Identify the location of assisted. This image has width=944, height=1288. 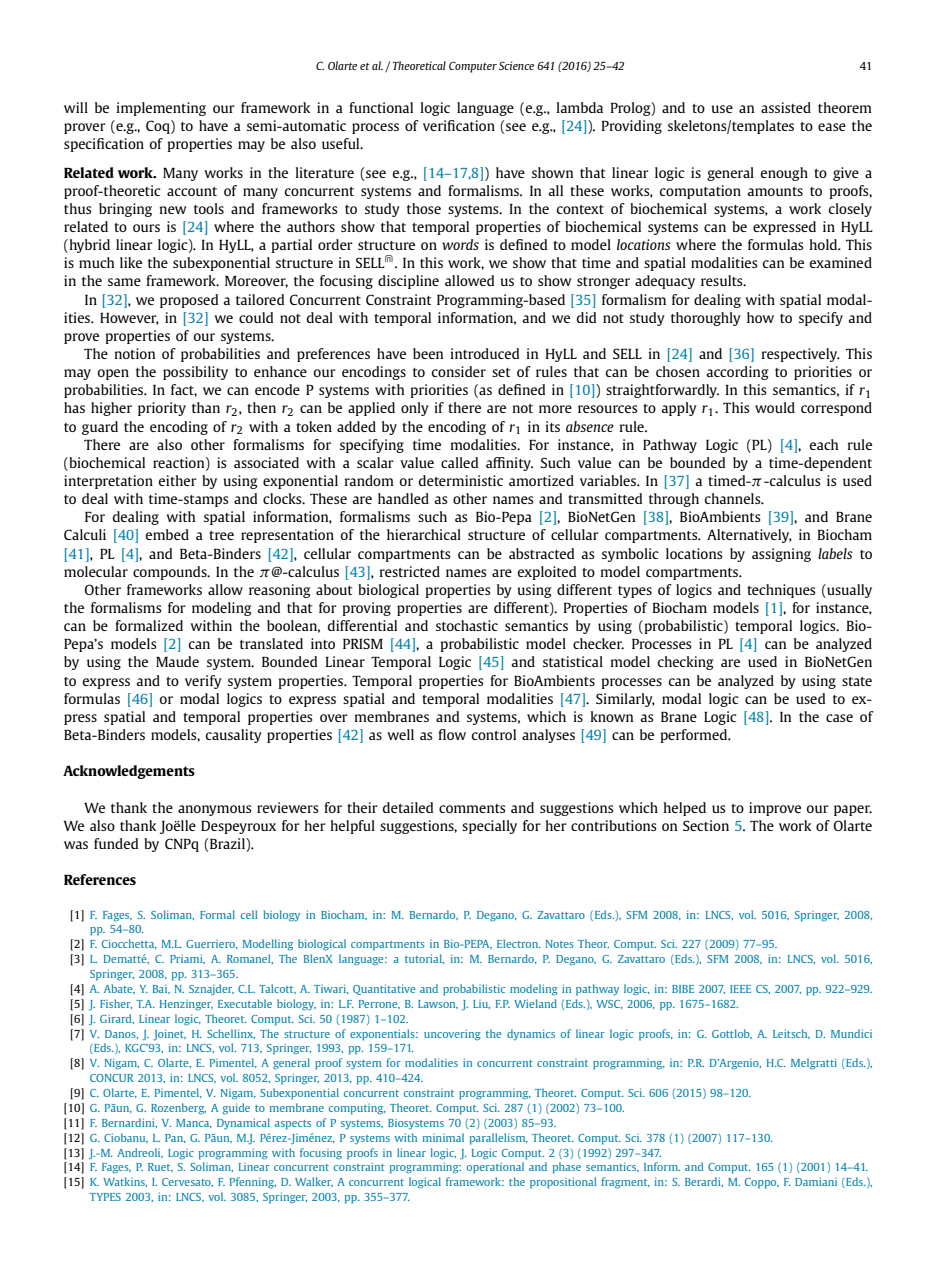
(786, 107).
